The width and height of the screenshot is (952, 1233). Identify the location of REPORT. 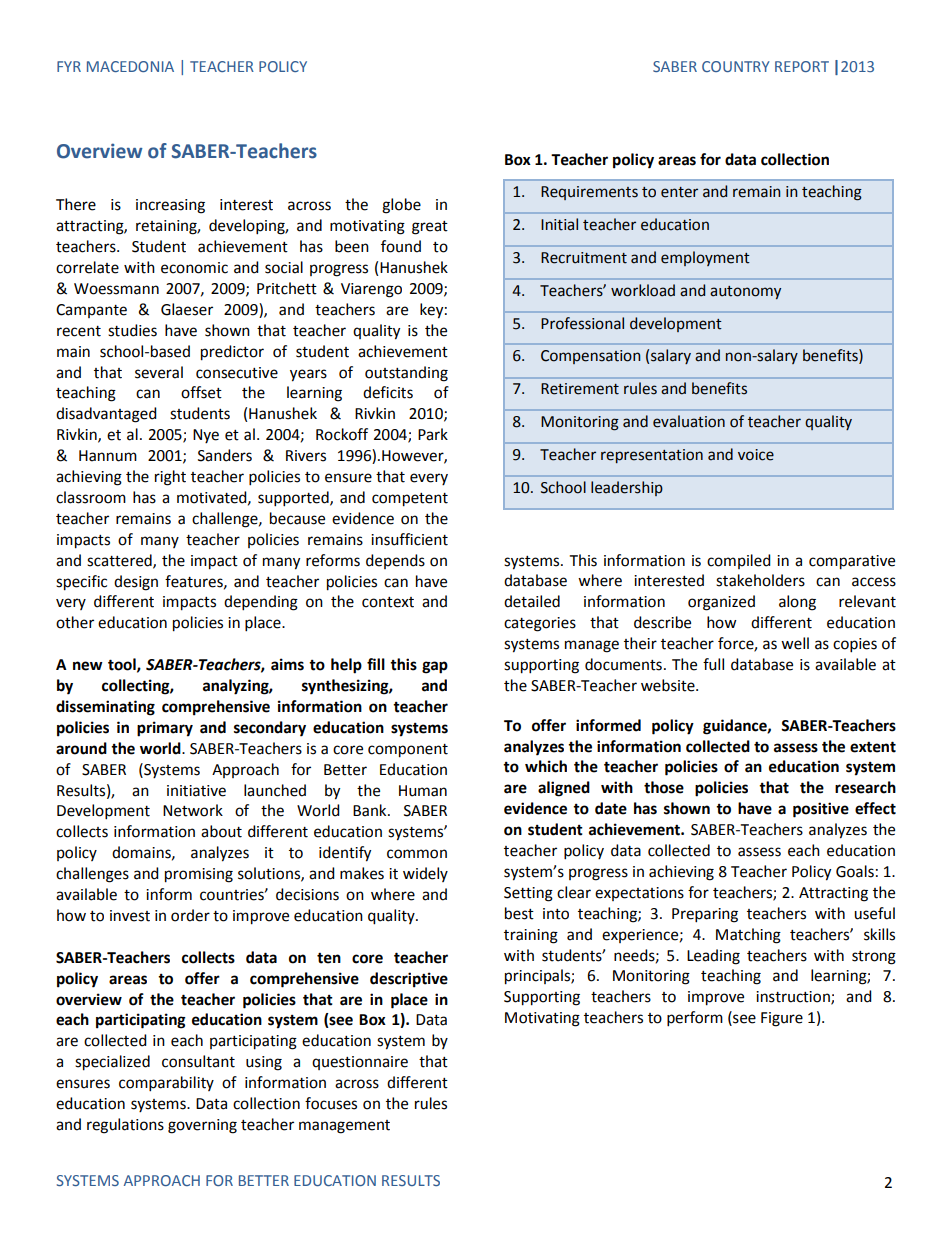
(802, 66).
